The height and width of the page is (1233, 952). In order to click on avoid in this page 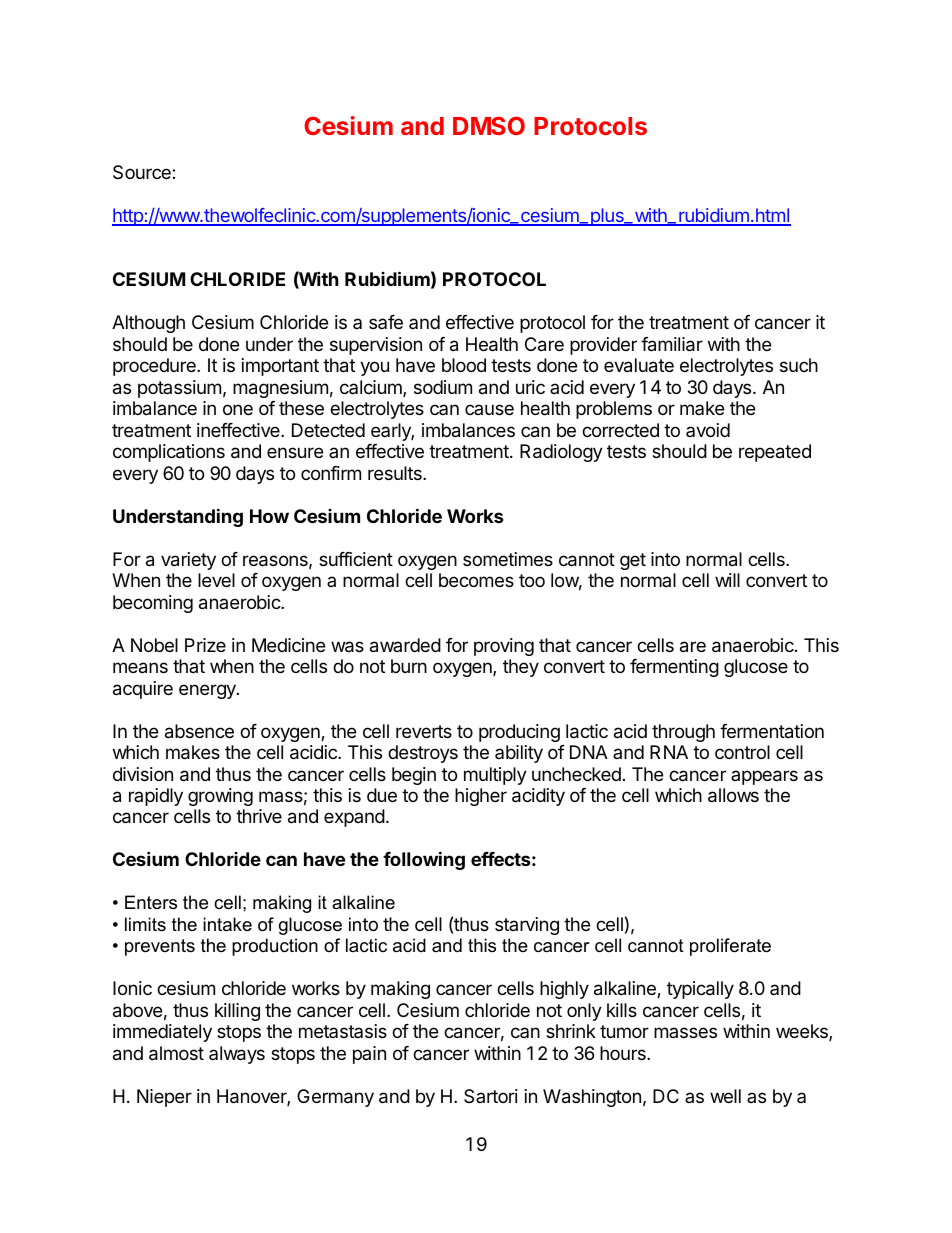, I will do `click(708, 430)`.
